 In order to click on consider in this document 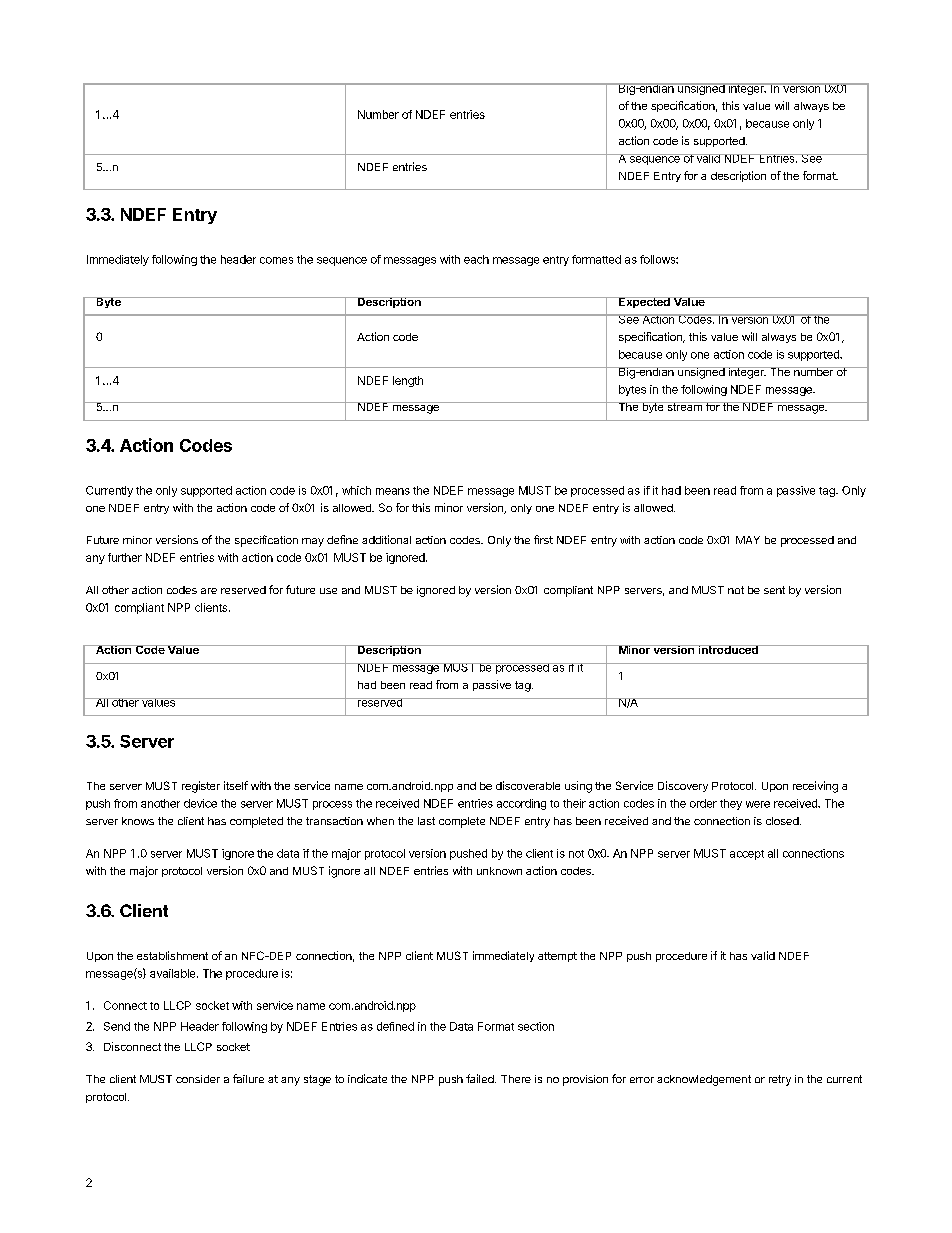, I will do `click(198, 1079)`.
